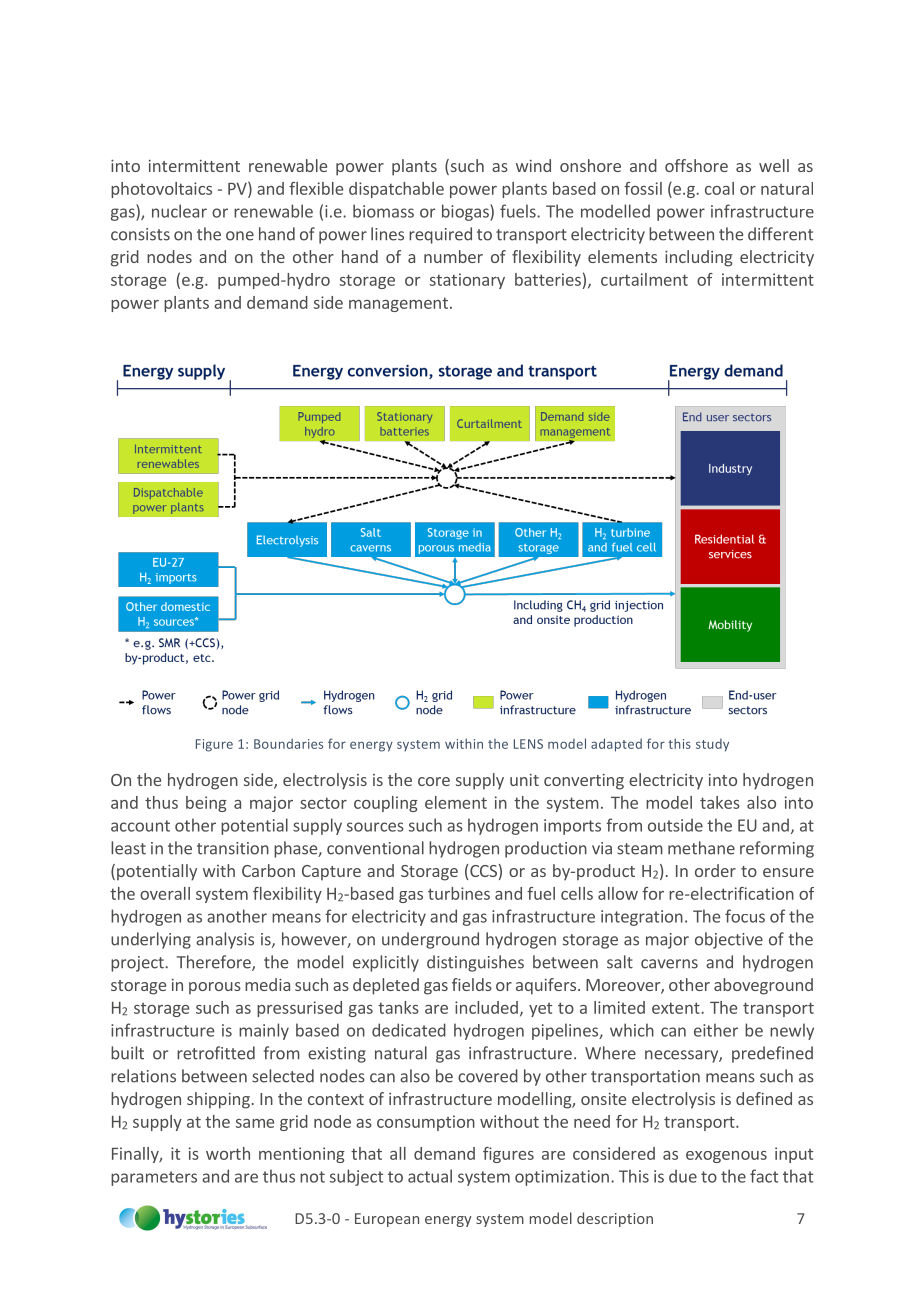 The image size is (924, 1309). Describe the element at coordinates (466, 212) in the screenshot. I see `biogas` at that location.
